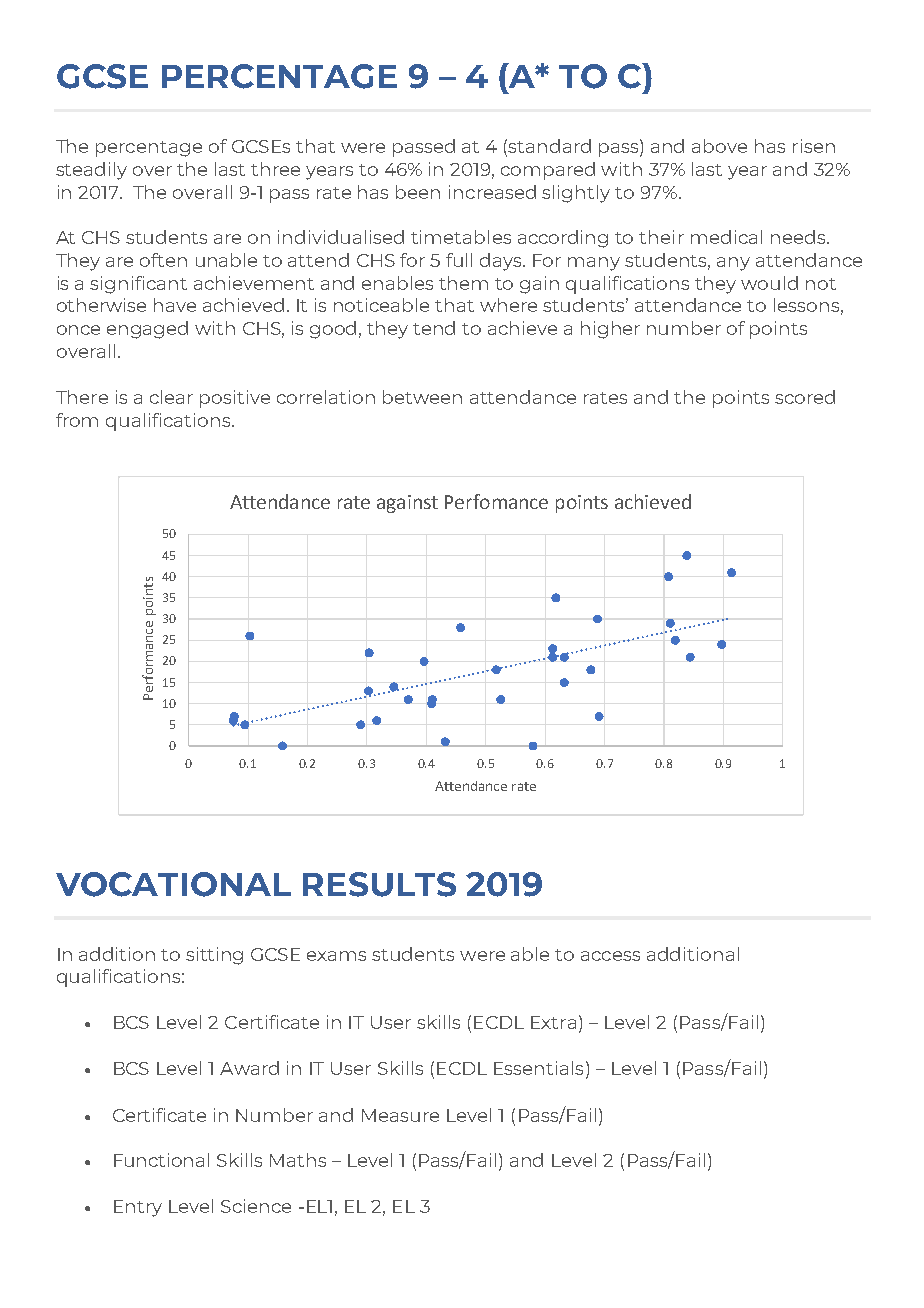 This screenshot has height=1308, width=924. I want to click on Functional, so click(161, 1160).
